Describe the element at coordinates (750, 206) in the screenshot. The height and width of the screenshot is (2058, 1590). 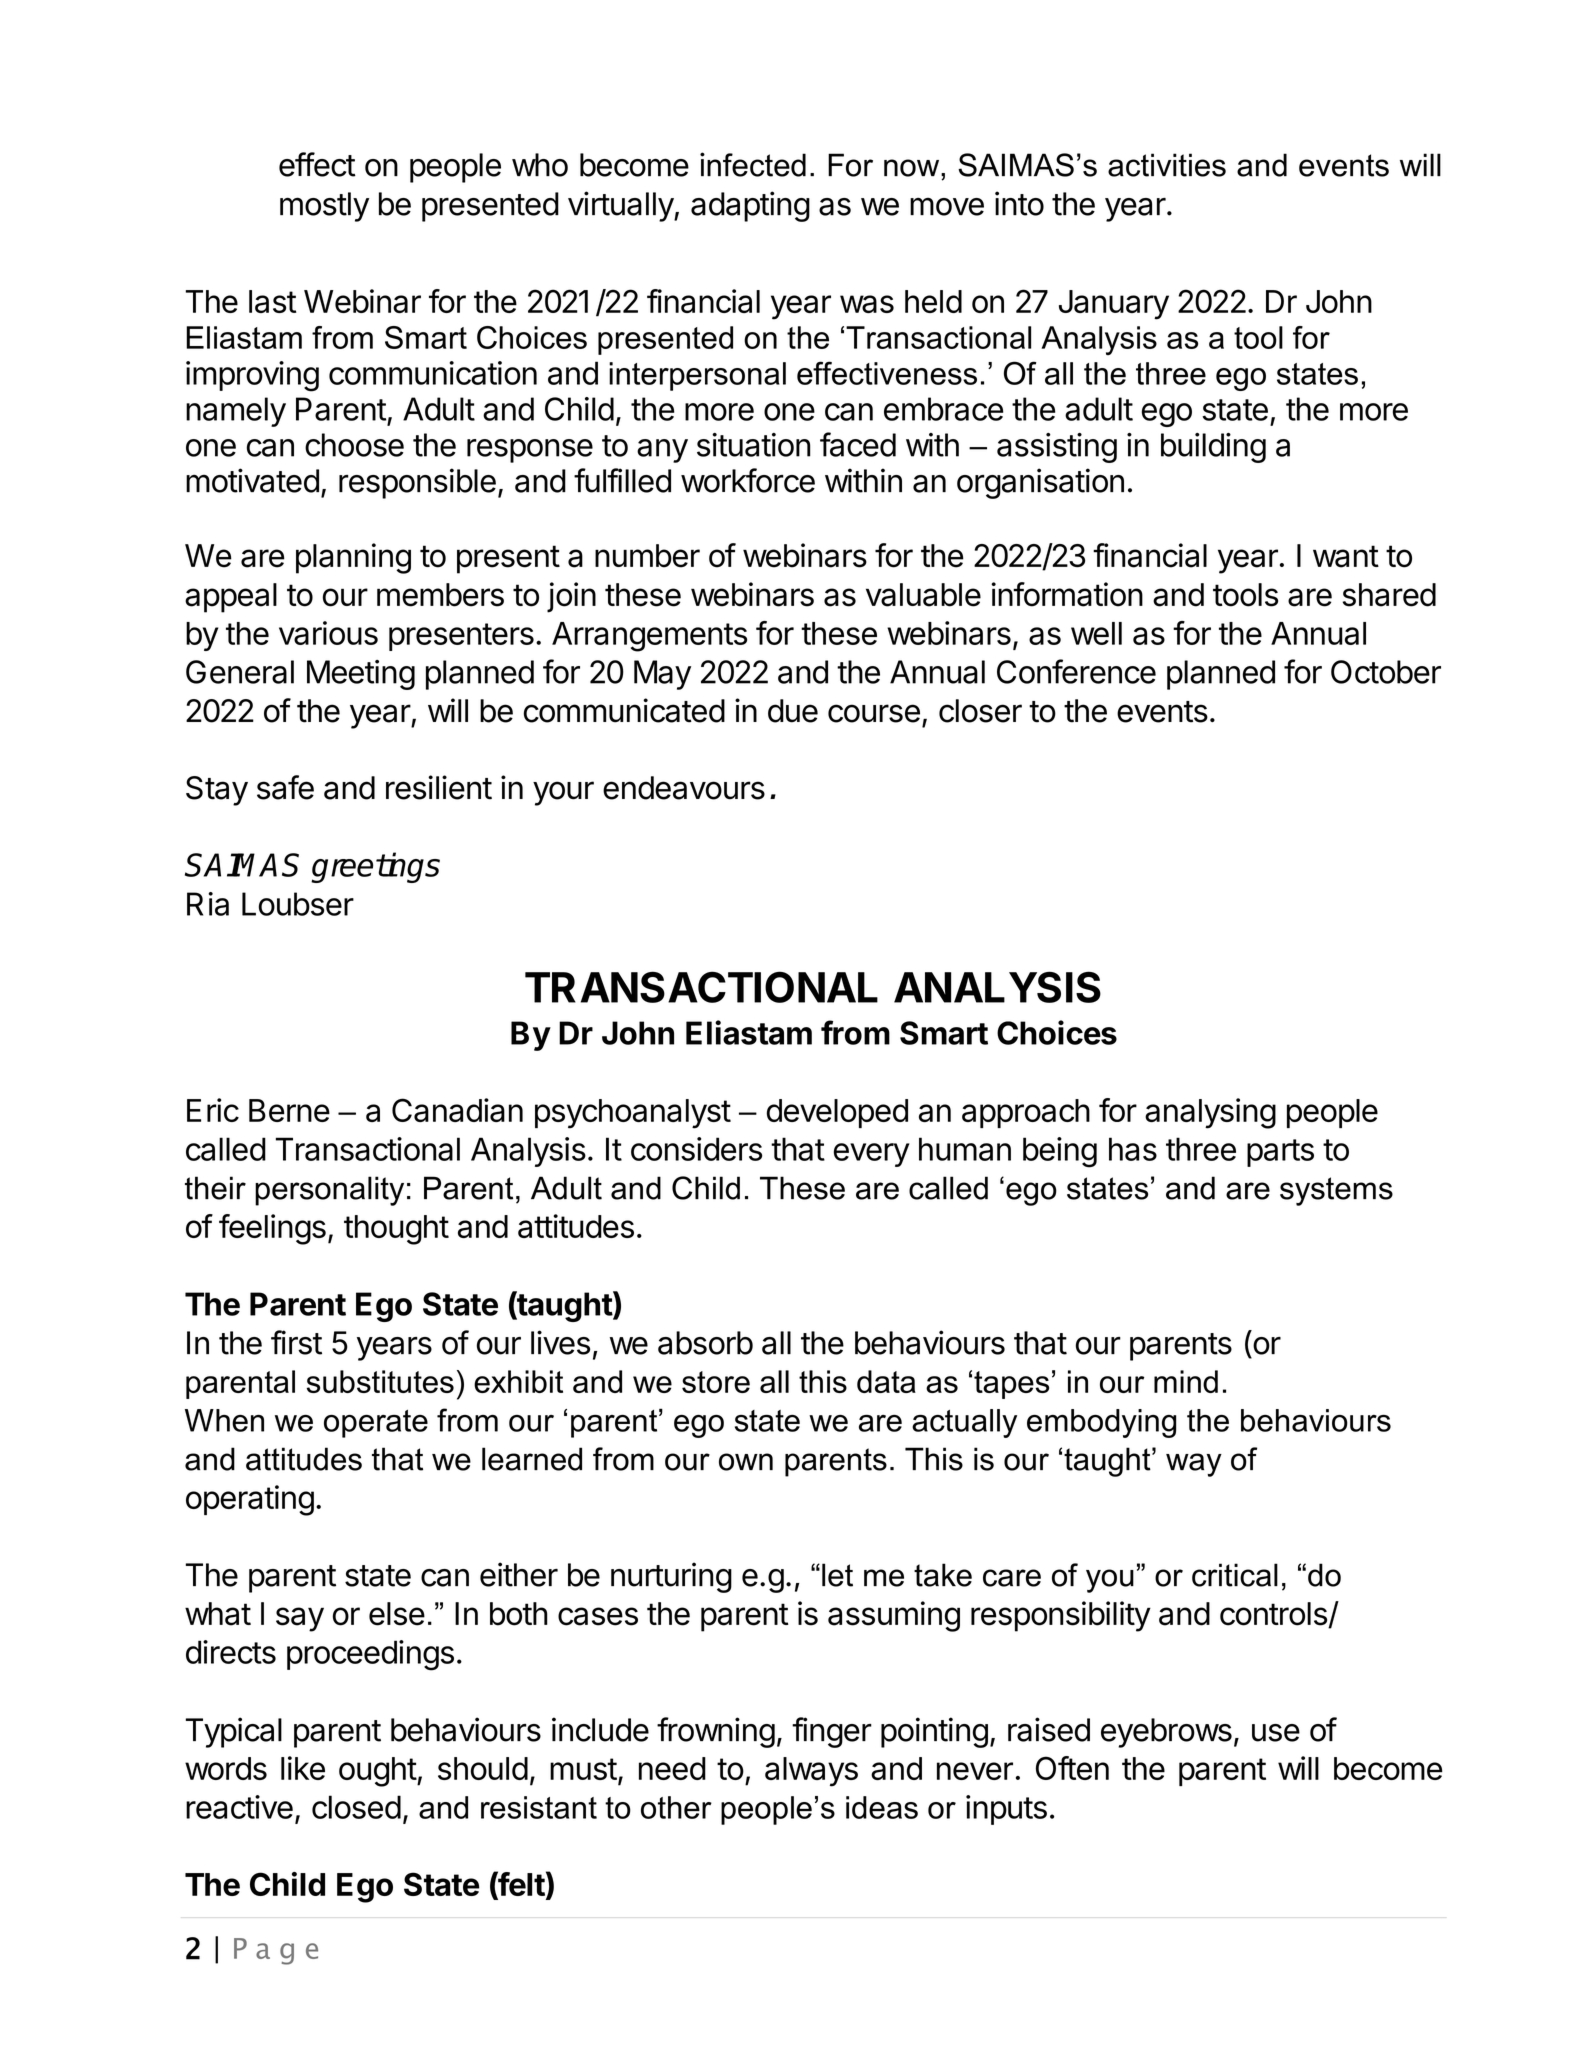
I see `adapting` at that location.
